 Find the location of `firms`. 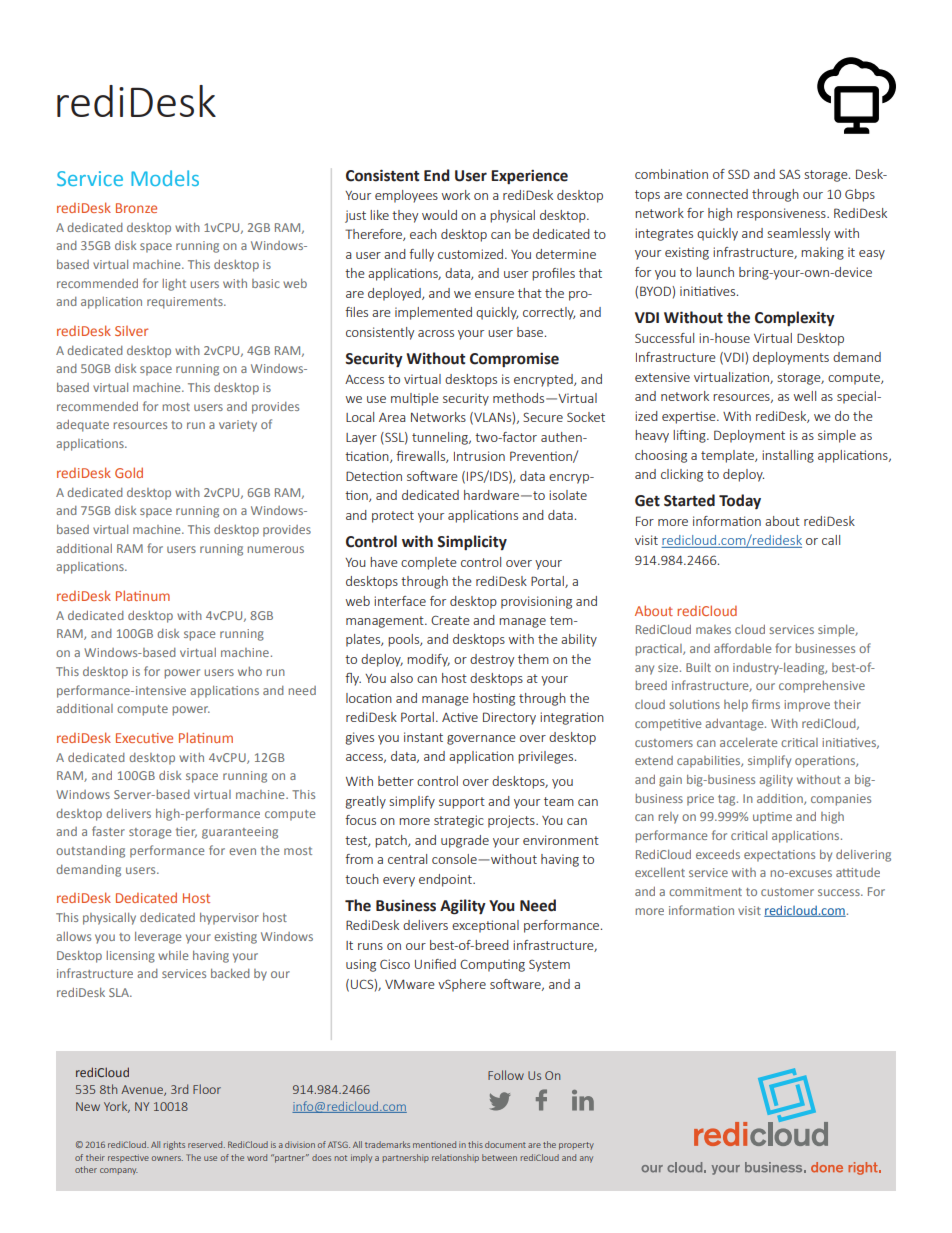

firms is located at coordinates (766, 704).
